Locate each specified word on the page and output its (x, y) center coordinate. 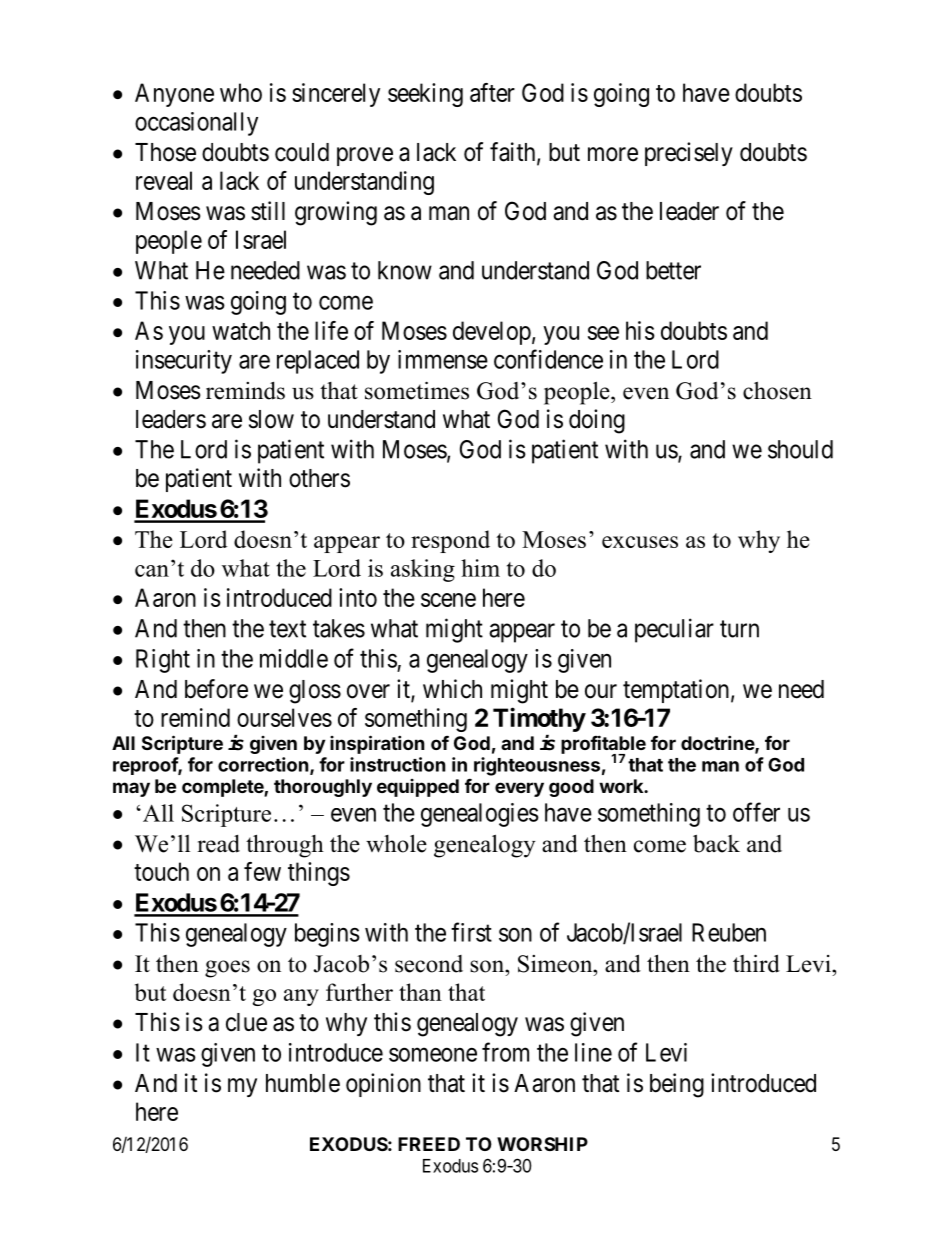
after (492, 92)
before (216, 689)
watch (241, 330)
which (452, 689)
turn (739, 629)
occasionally (196, 124)
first (471, 932)
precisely (689, 154)
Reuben (729, 932)
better (673, 270)
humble (303, 1083)
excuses (640, 542)
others (319, 478)
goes (227, 969)
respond (450, 541)
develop (492, 333)
